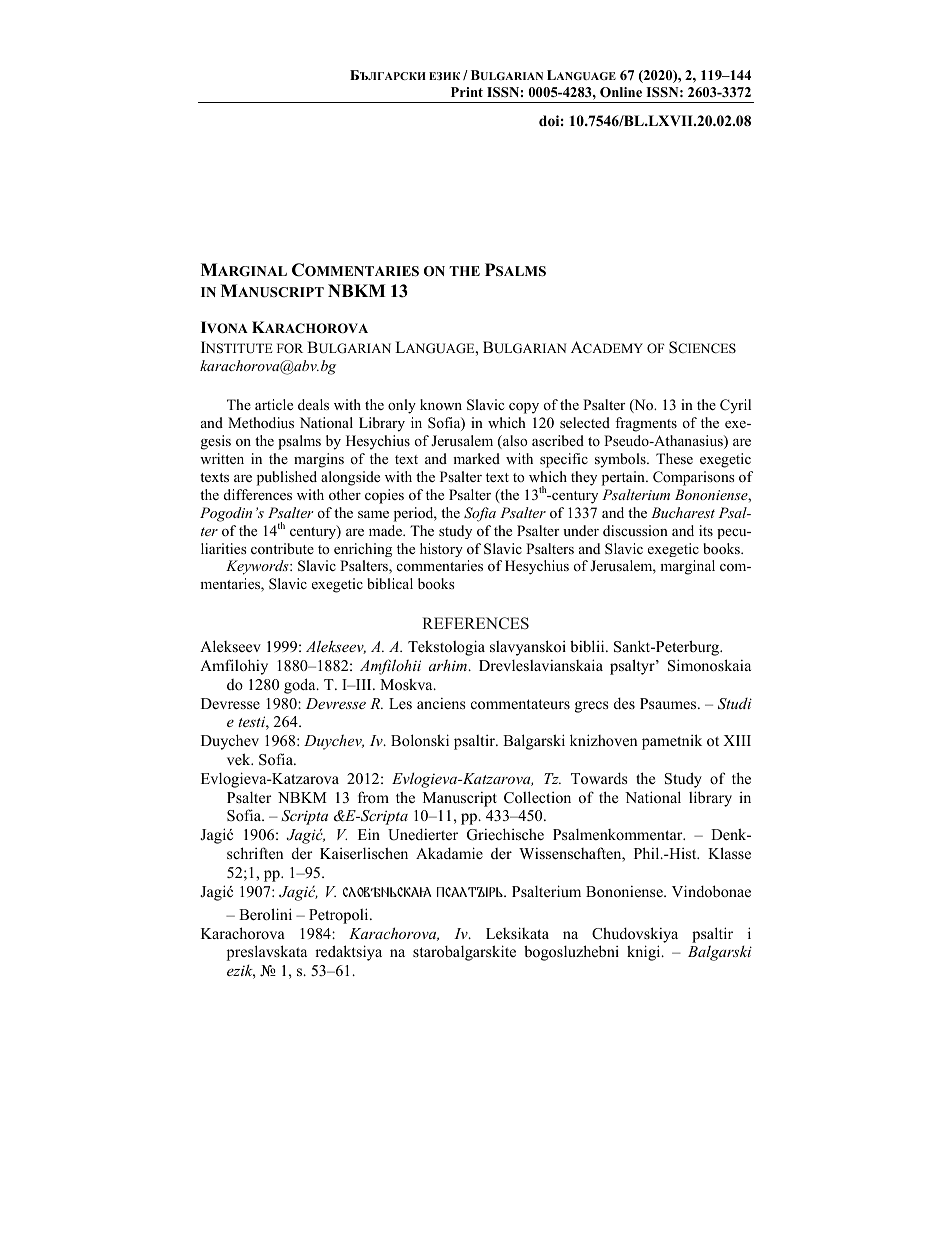 The height and width of the image is (1233, 952). Describe the element at coordinates (674, 458) in the image. I see `These` at that location.
